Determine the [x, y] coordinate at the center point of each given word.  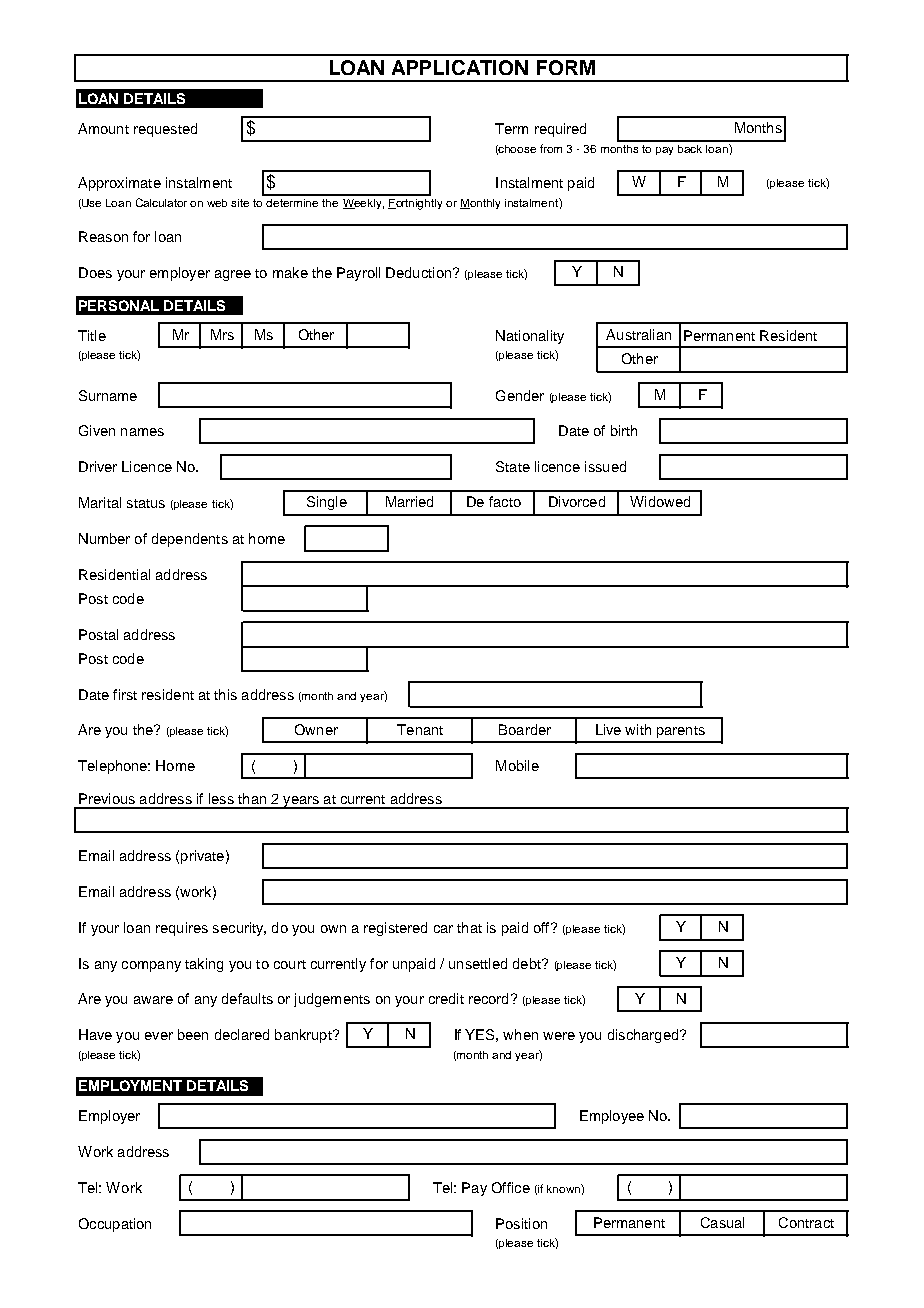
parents [681, 732]
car [443, 929]
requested [165, 130]
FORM [566, 67]
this [225, 694]
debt [528, 963]
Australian [638, 334]
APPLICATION [460, 67]
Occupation [115, 1225]
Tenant [420, 729]
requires [182, 929]
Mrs [222, 334]
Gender [520, 395]
